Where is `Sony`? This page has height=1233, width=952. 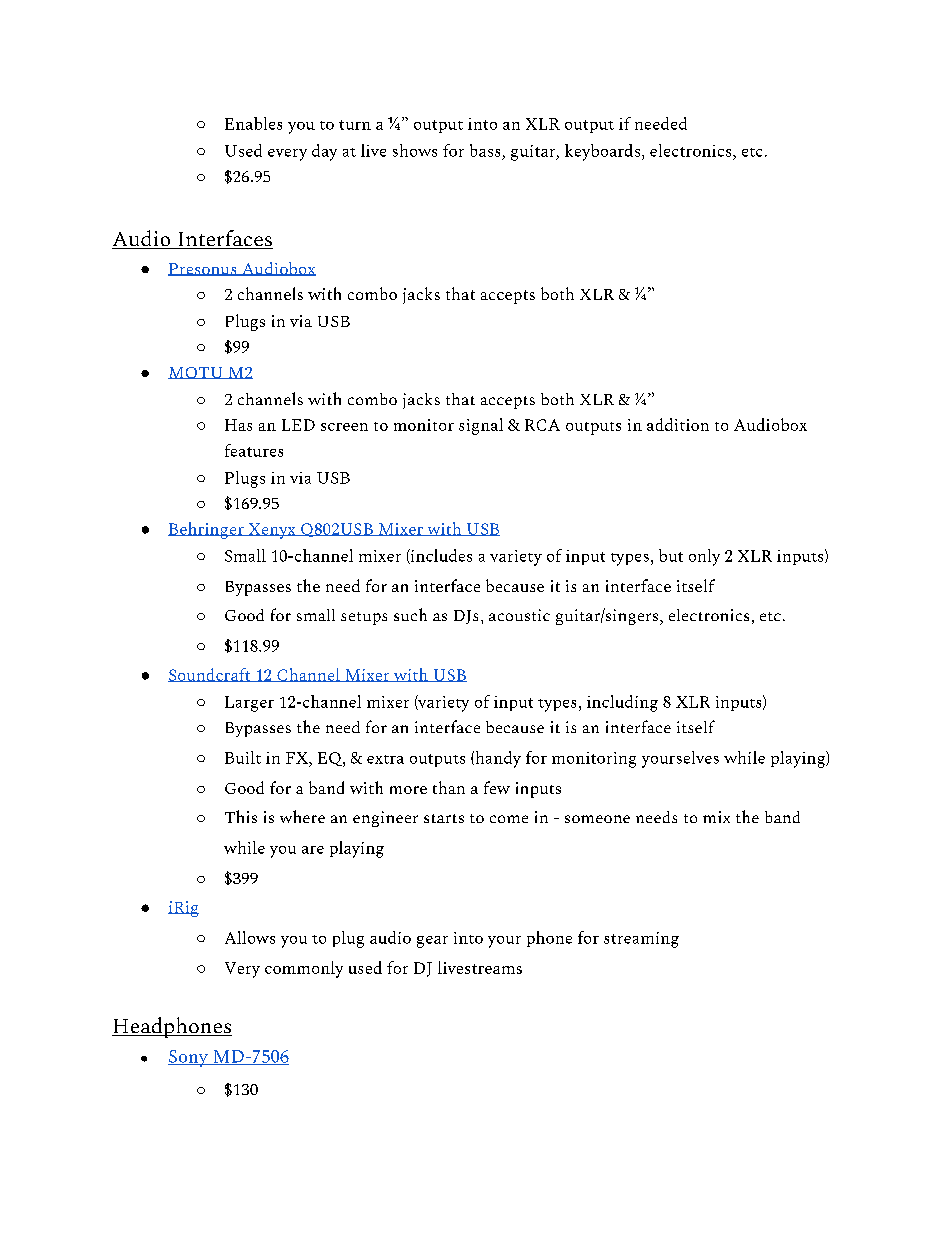 Sony is located at coordinates (189, 1058).
